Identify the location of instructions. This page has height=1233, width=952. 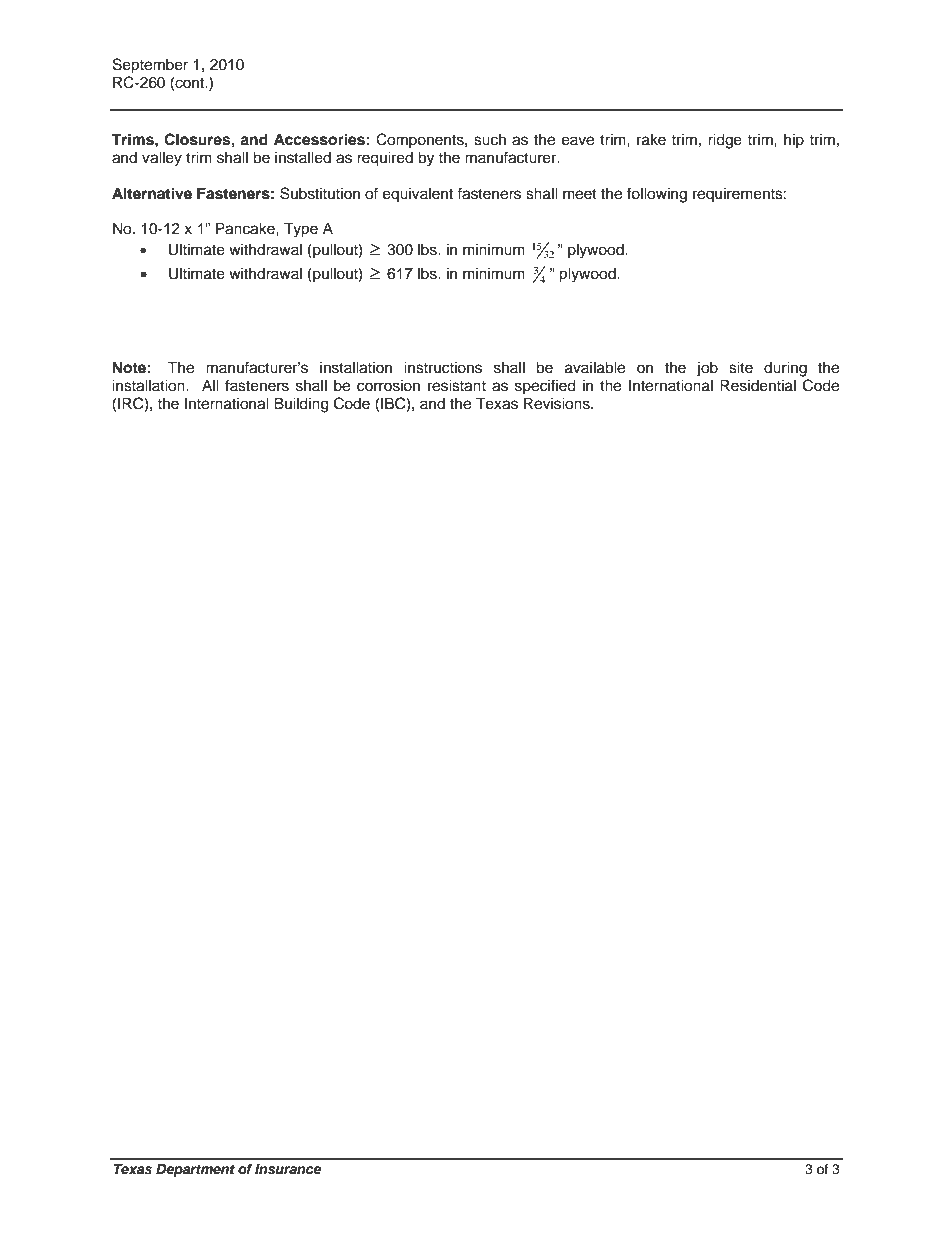
(443, 367).
